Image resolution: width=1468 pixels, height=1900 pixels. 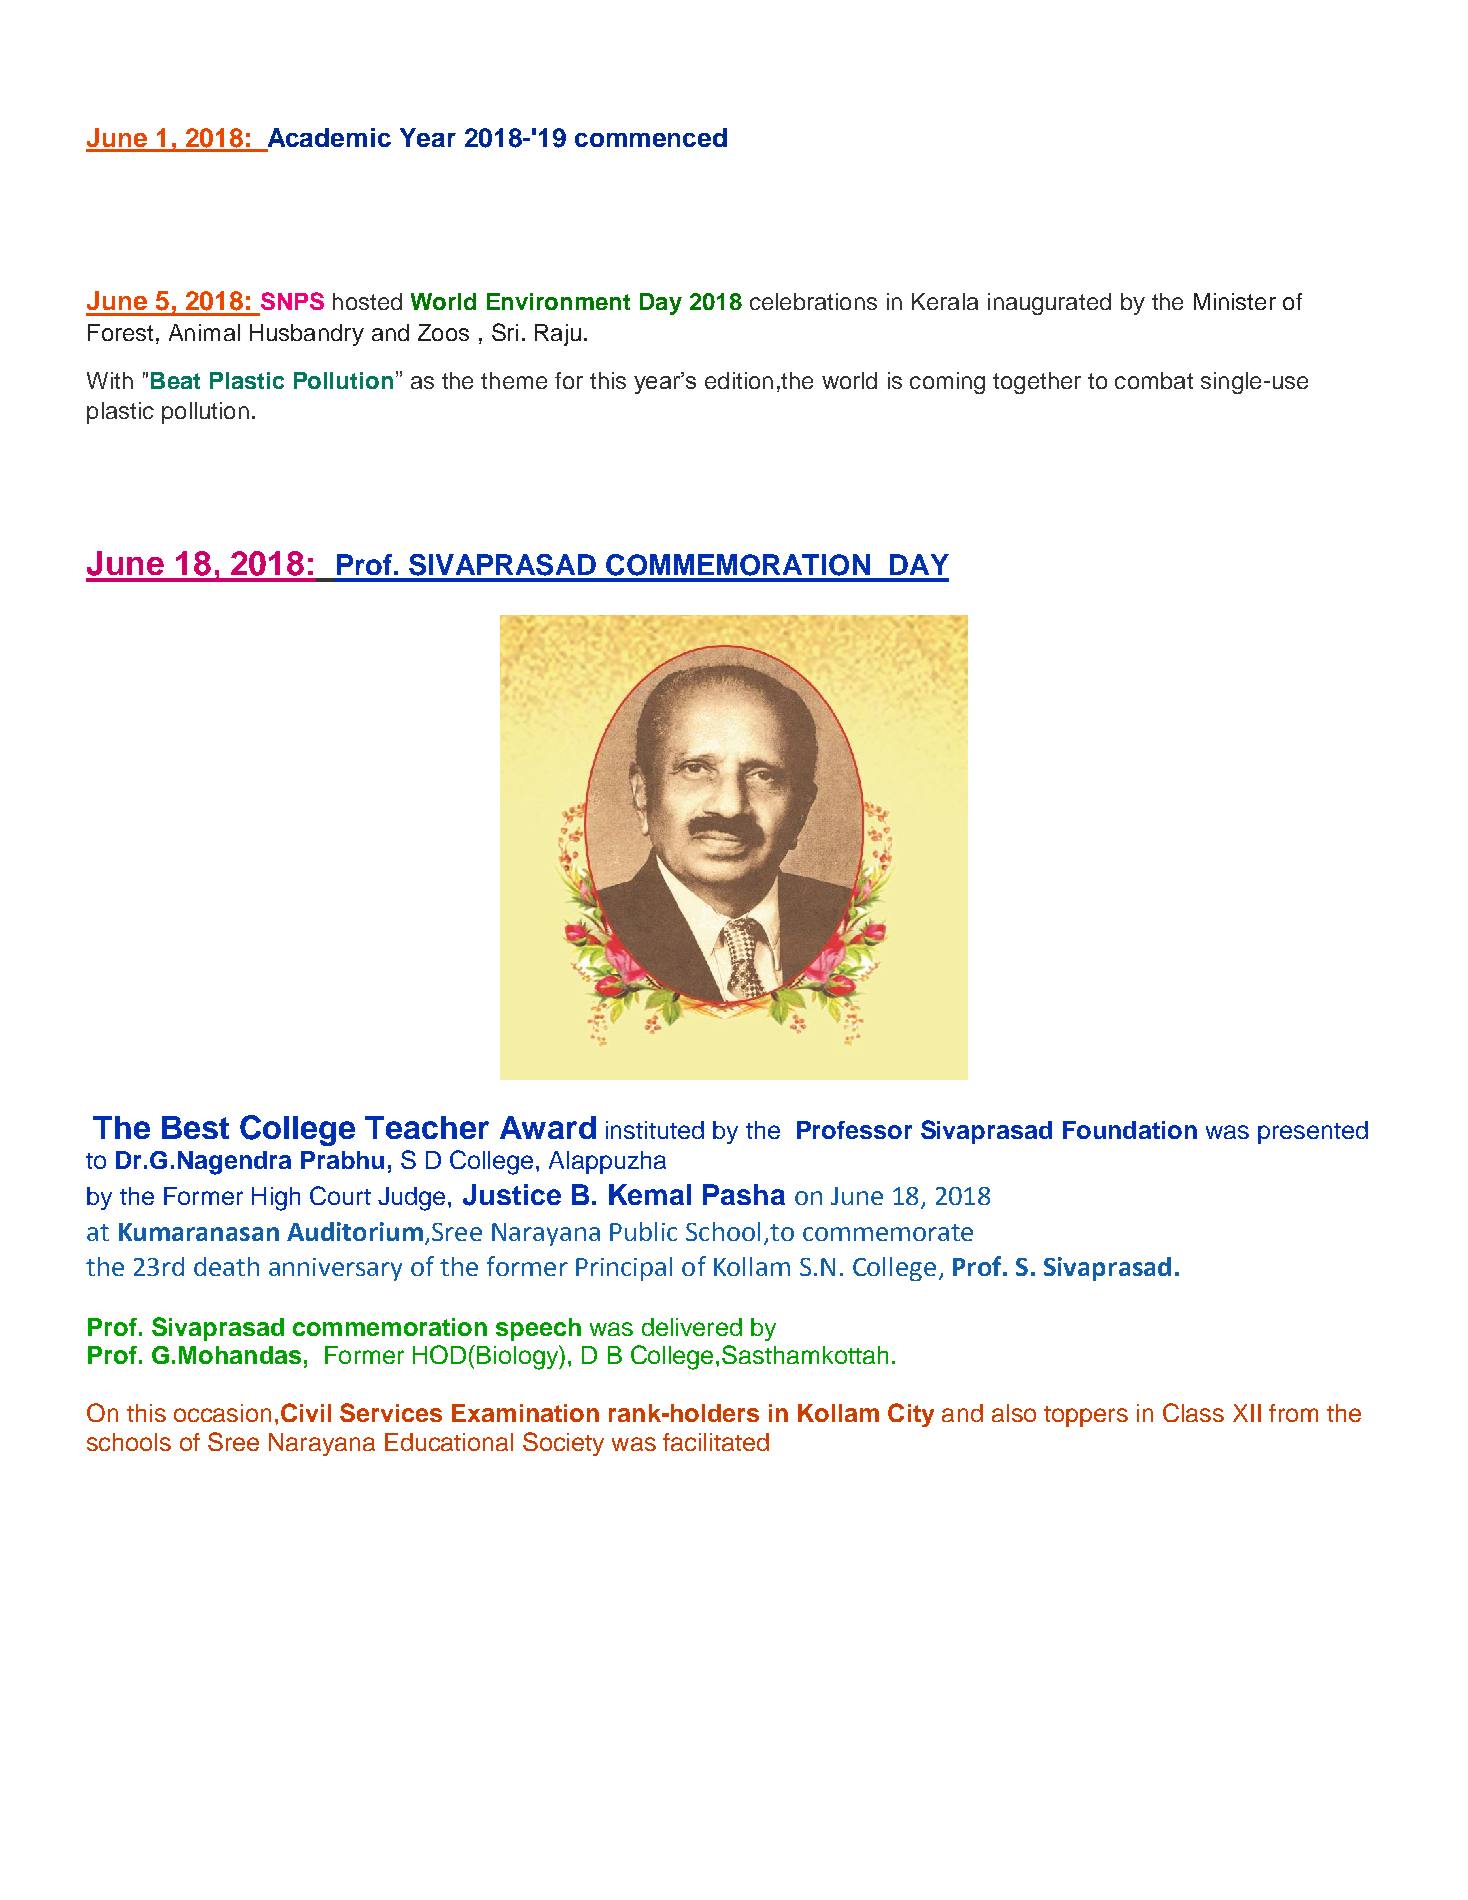 I want to click on Best, so click(x=195, y=1127).
